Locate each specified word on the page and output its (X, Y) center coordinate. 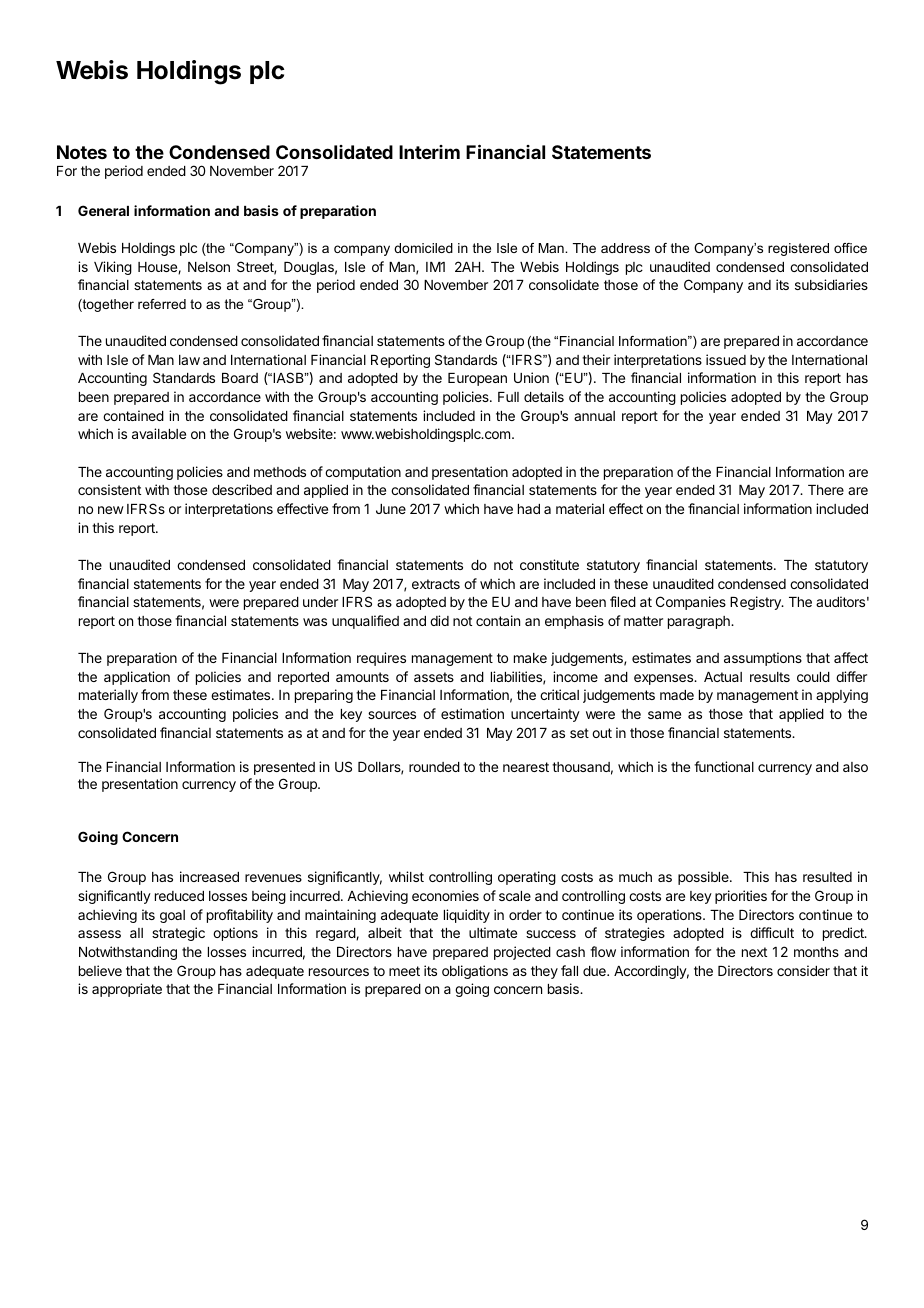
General (103, 210)
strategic (178, 934)
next (754, 952)
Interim (429, 152)
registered (798, 249)
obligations (475, 972)
